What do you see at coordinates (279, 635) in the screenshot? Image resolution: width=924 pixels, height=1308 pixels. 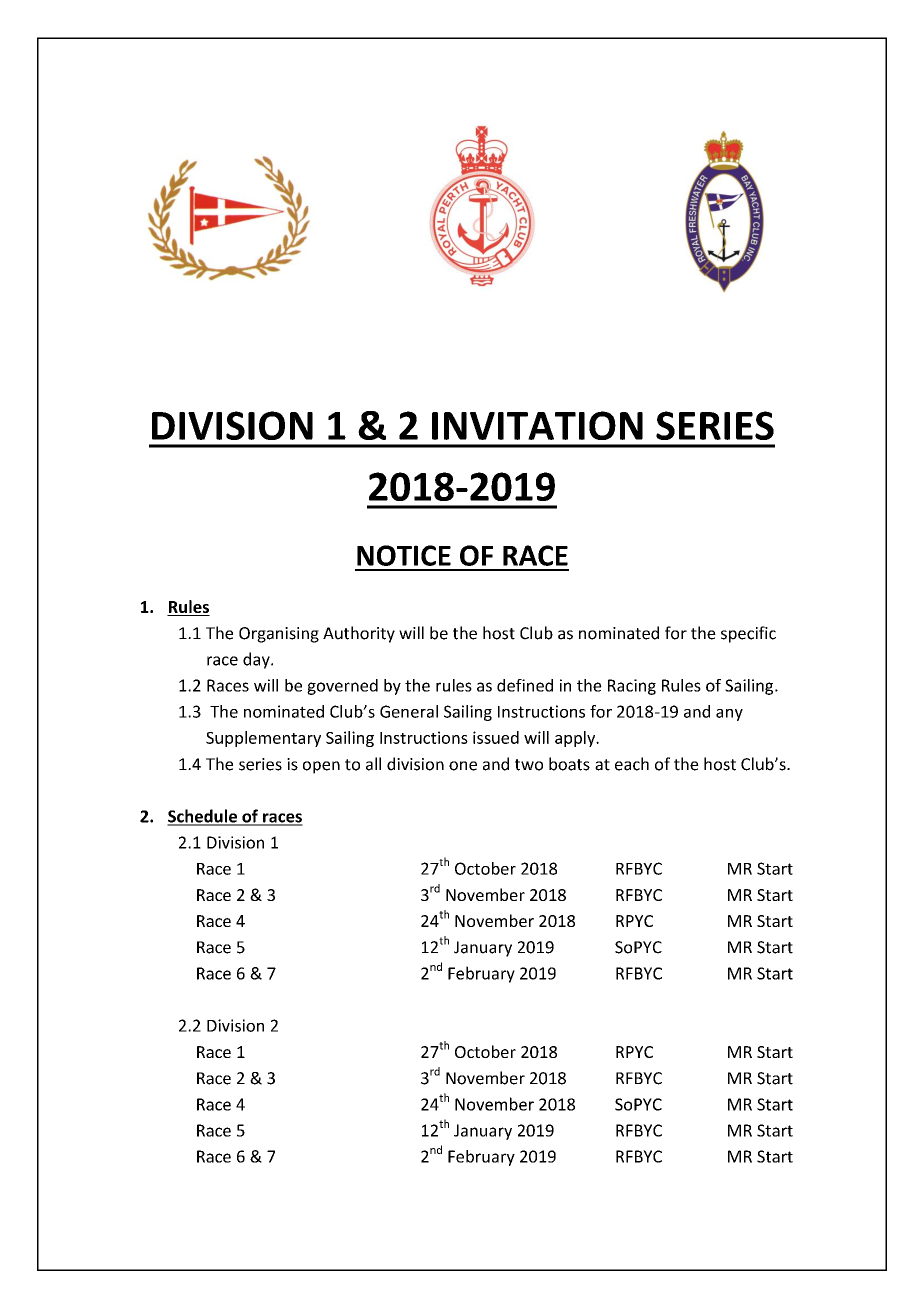 I see `Organising` at bounding box center [279, 635].
